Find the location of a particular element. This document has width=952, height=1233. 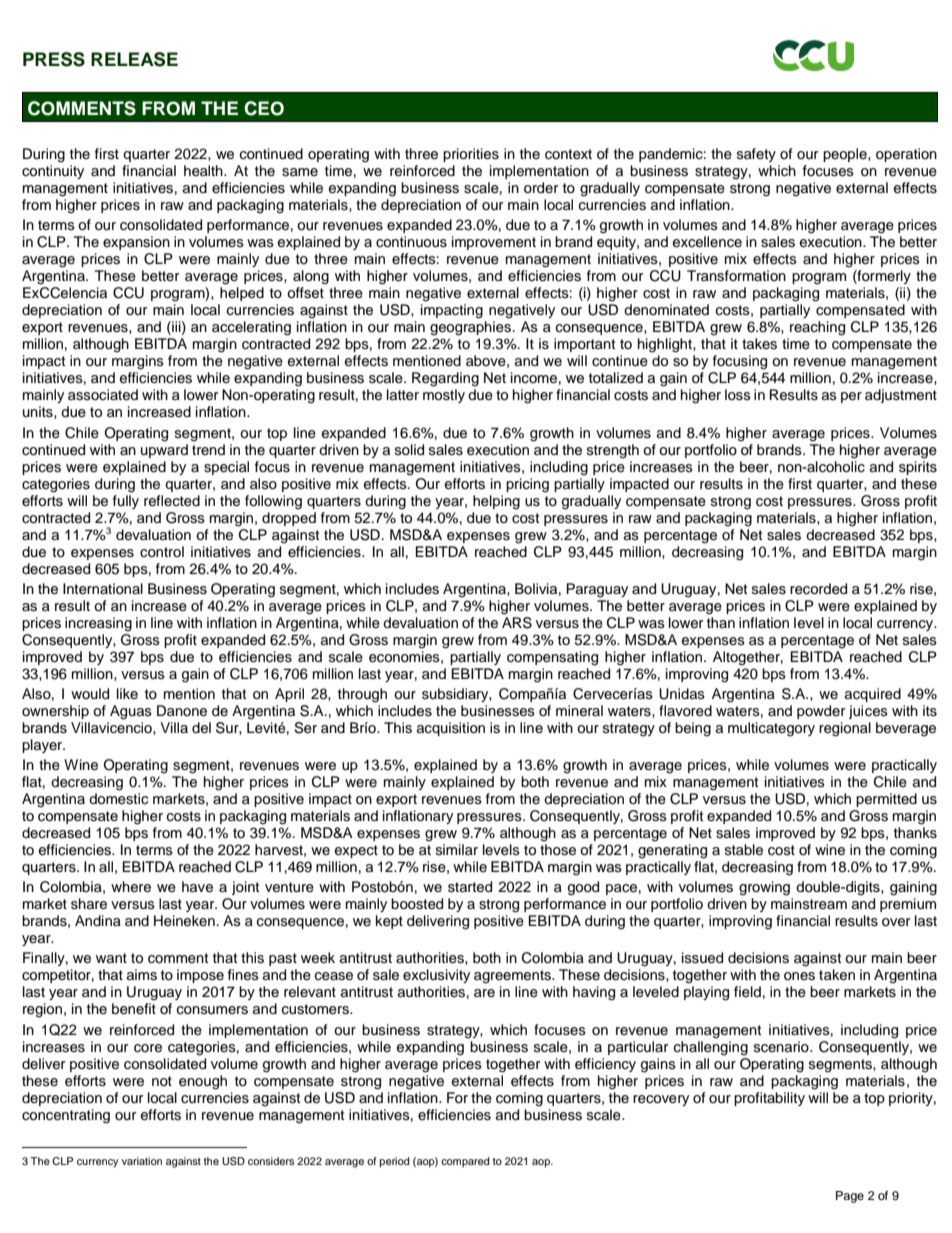

increasing is located at coordinates (98, 624).
